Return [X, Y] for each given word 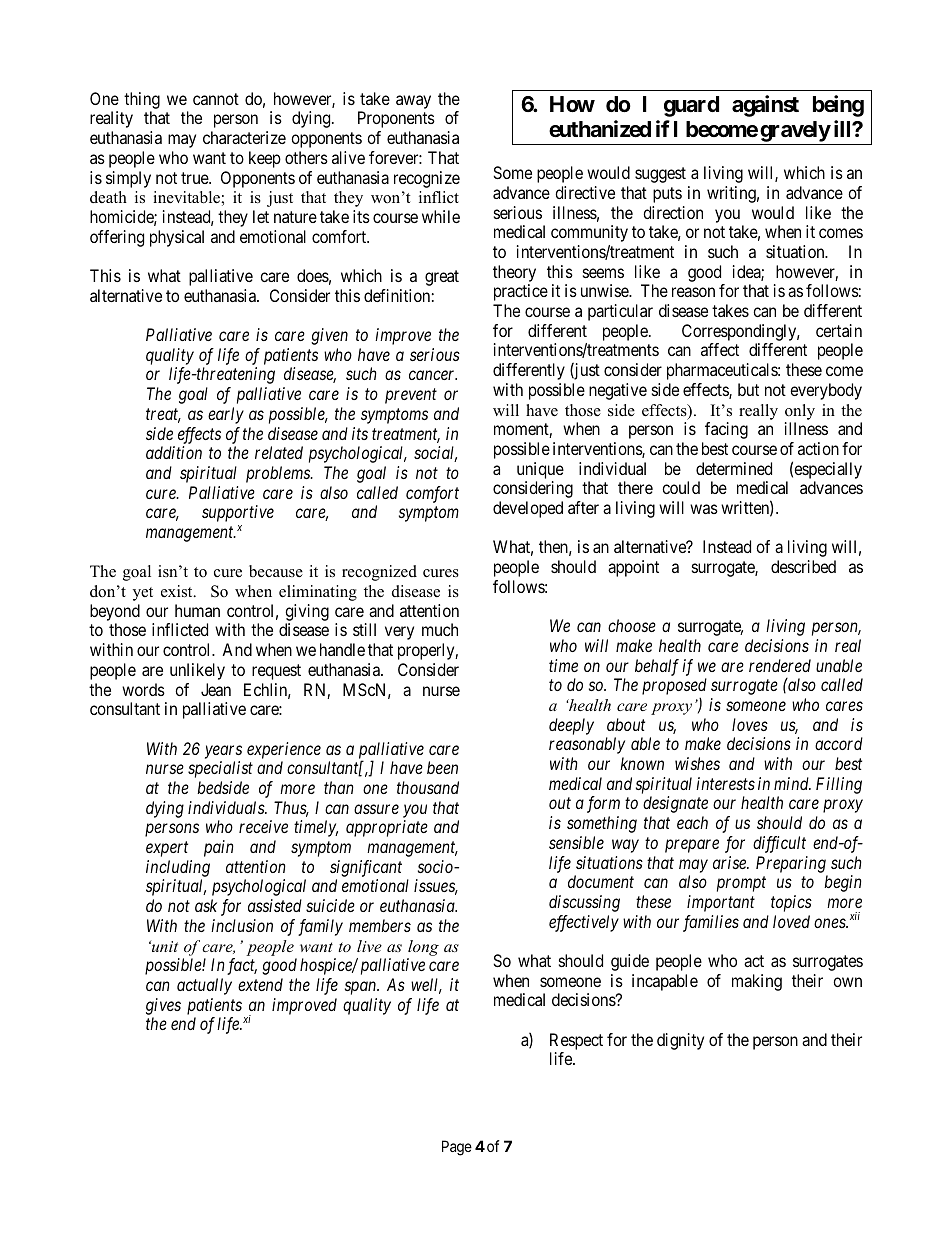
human [197, 610]
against [765, 106]
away [413, 102]
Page [457, 1148]
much [440, 629]
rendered [780, 665]
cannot [216, 99]
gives [163, 1006]
